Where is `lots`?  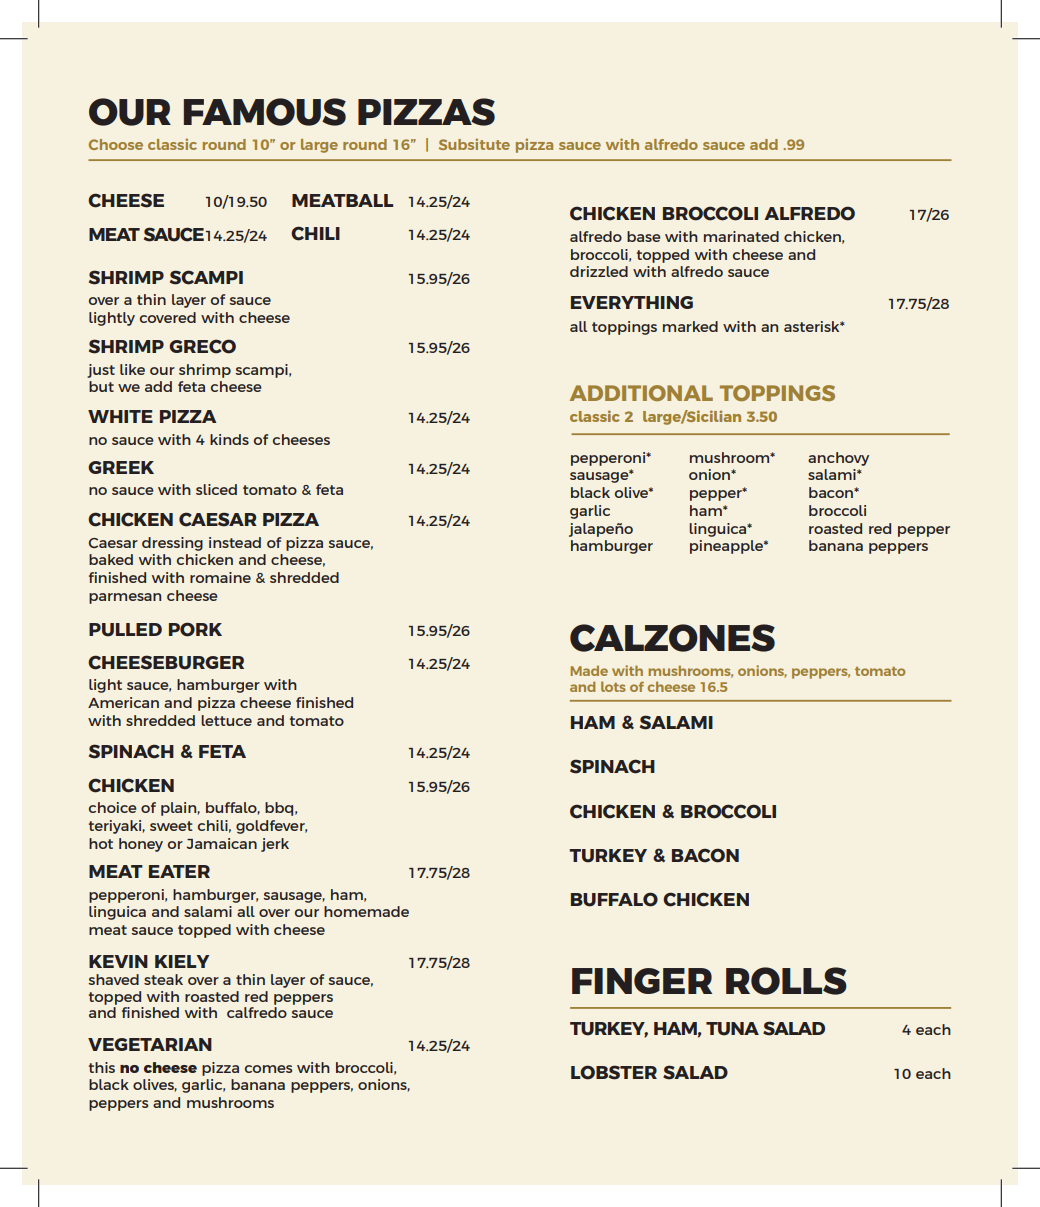
lots is located at coordinates (613, 686).
